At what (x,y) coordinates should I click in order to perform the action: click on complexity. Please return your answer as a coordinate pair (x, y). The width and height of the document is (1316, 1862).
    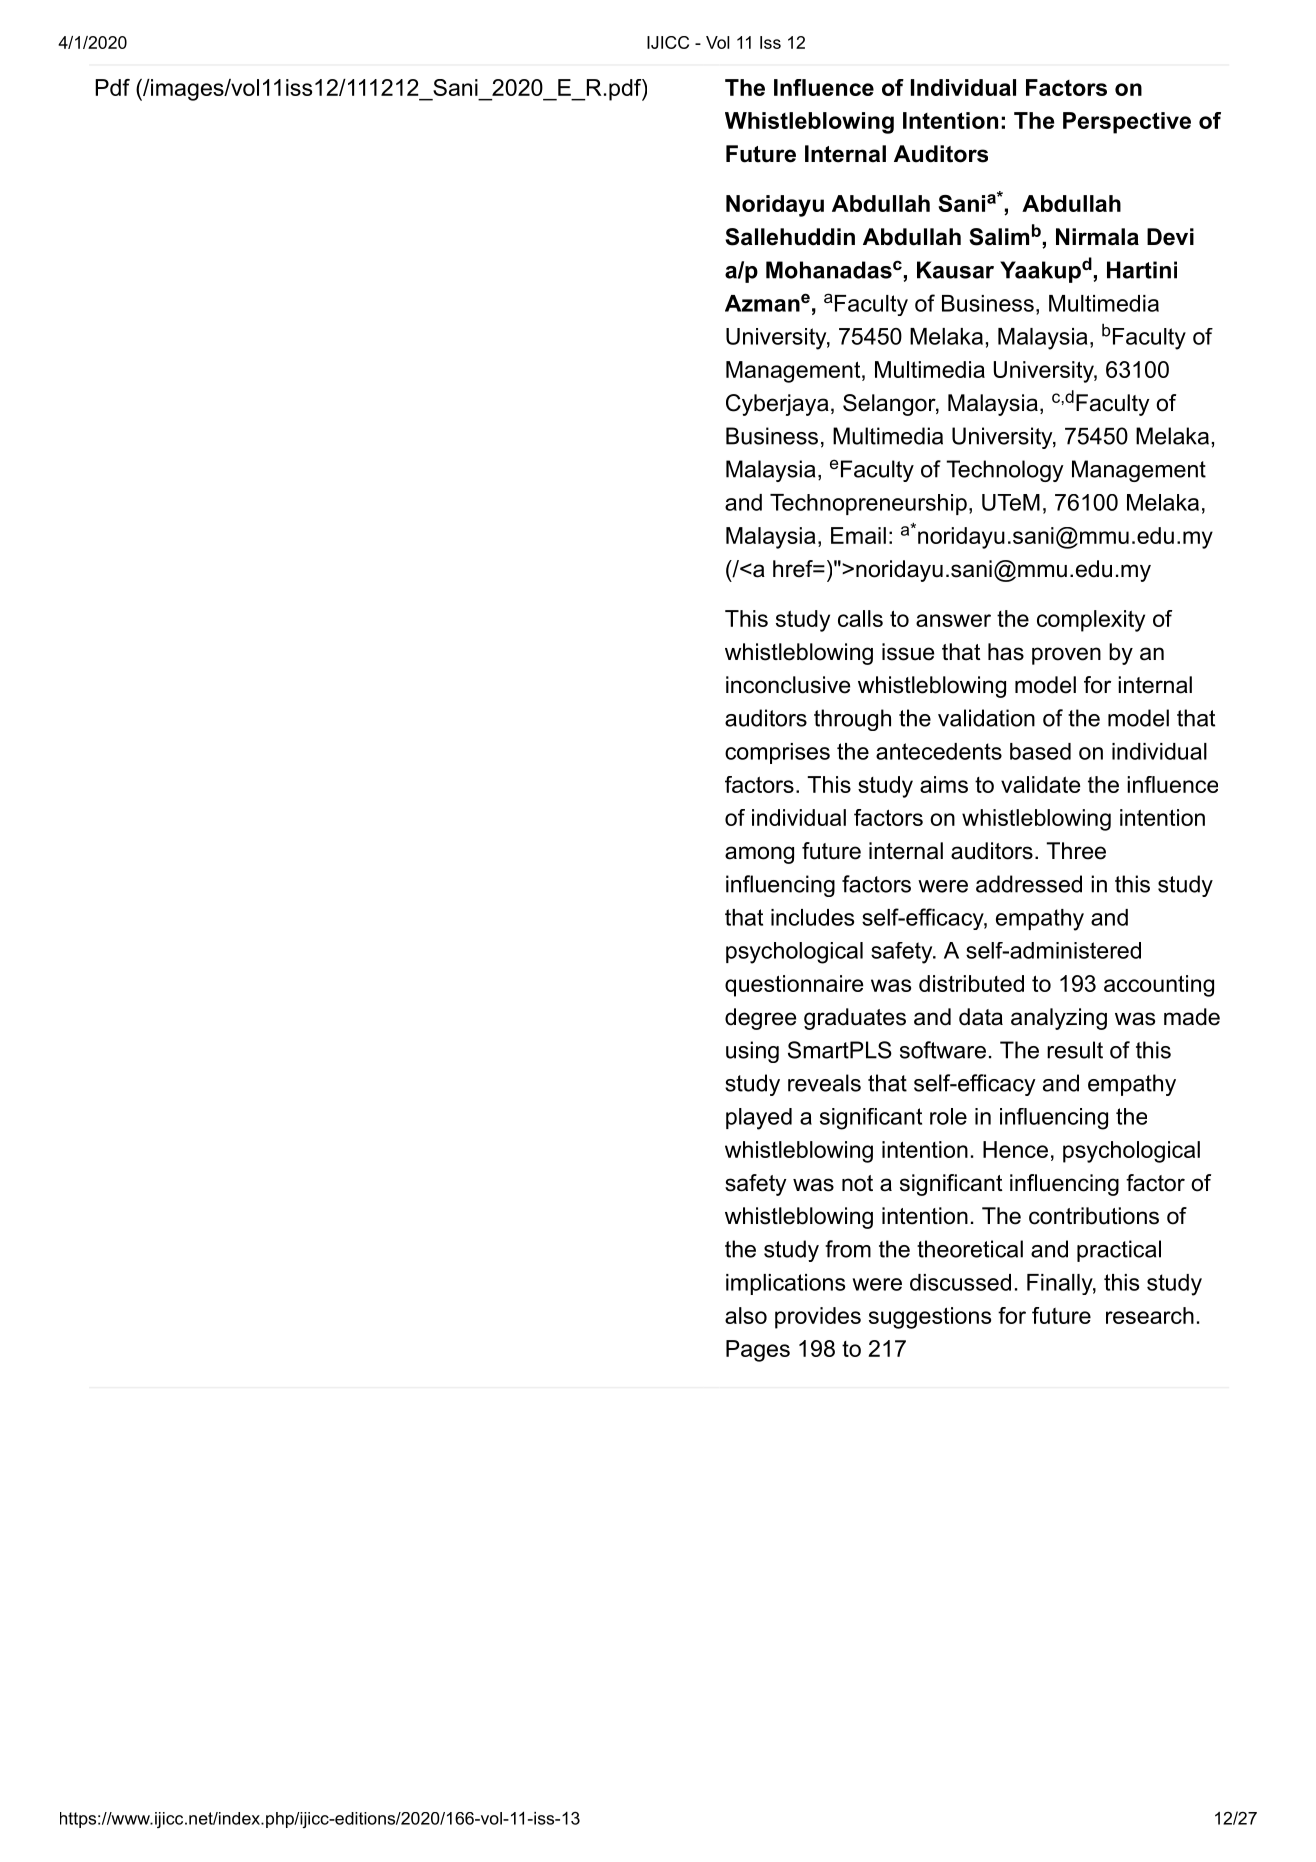
    Looking at the image, I should click on (1091, 621).
